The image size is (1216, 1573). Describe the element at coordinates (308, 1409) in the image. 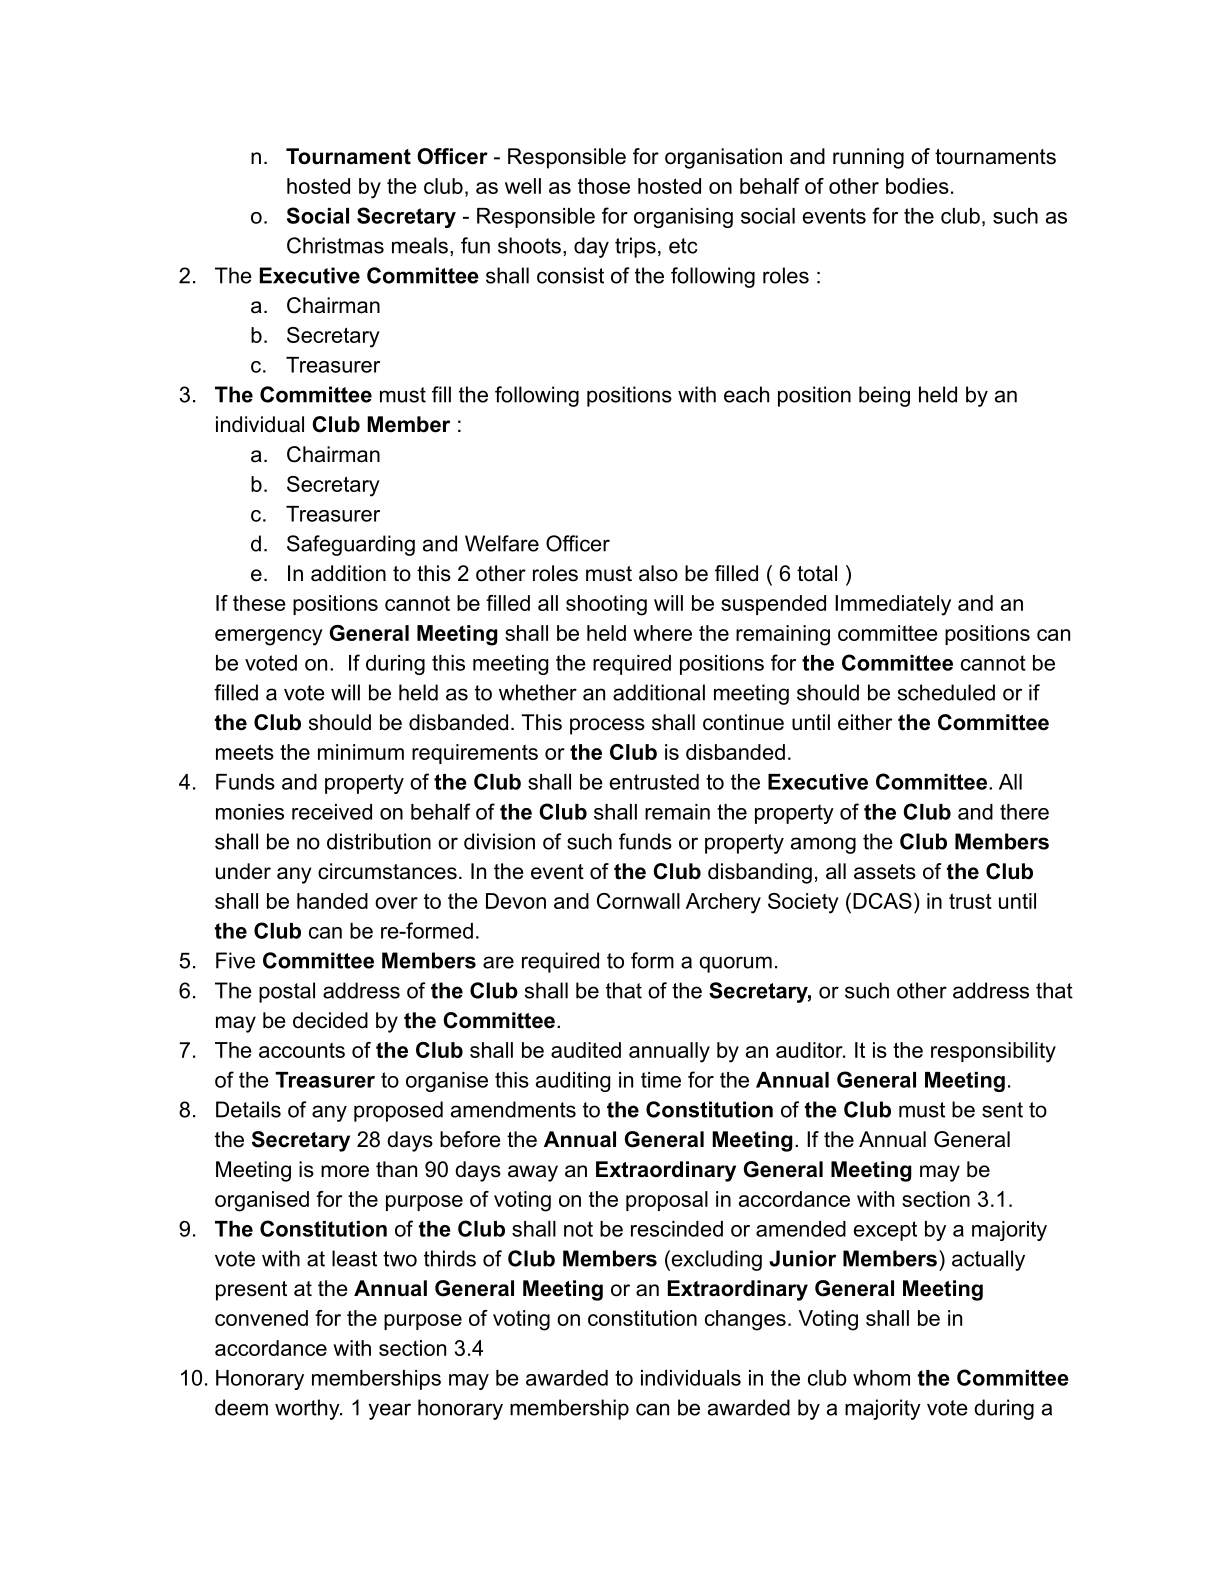

I see `worthy` at that location.
